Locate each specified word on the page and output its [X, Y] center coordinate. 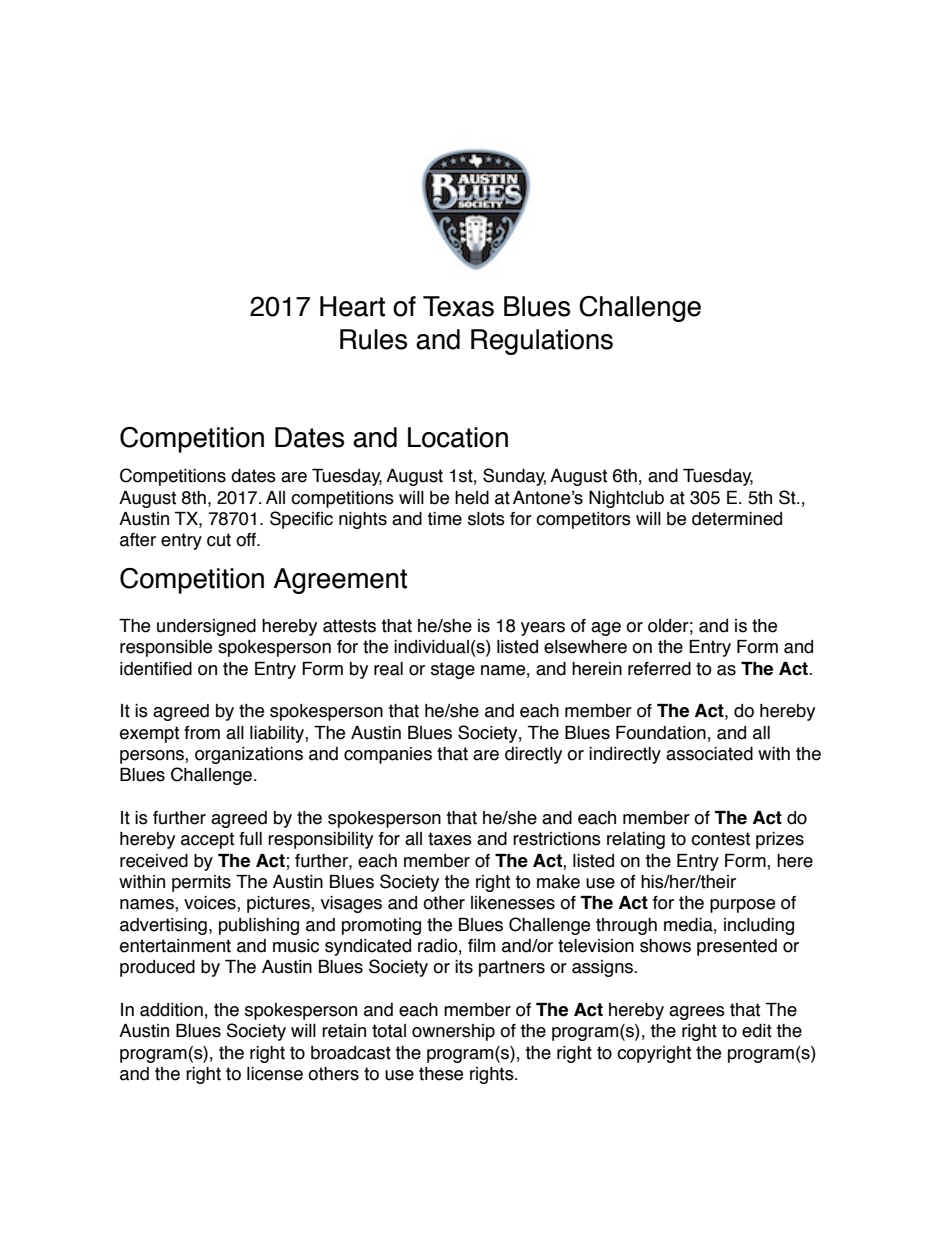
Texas [458, 306]
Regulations [542, 342]
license [275, 1074]
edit [757, 1031]
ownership [453, 1032]
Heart [352, 306]
